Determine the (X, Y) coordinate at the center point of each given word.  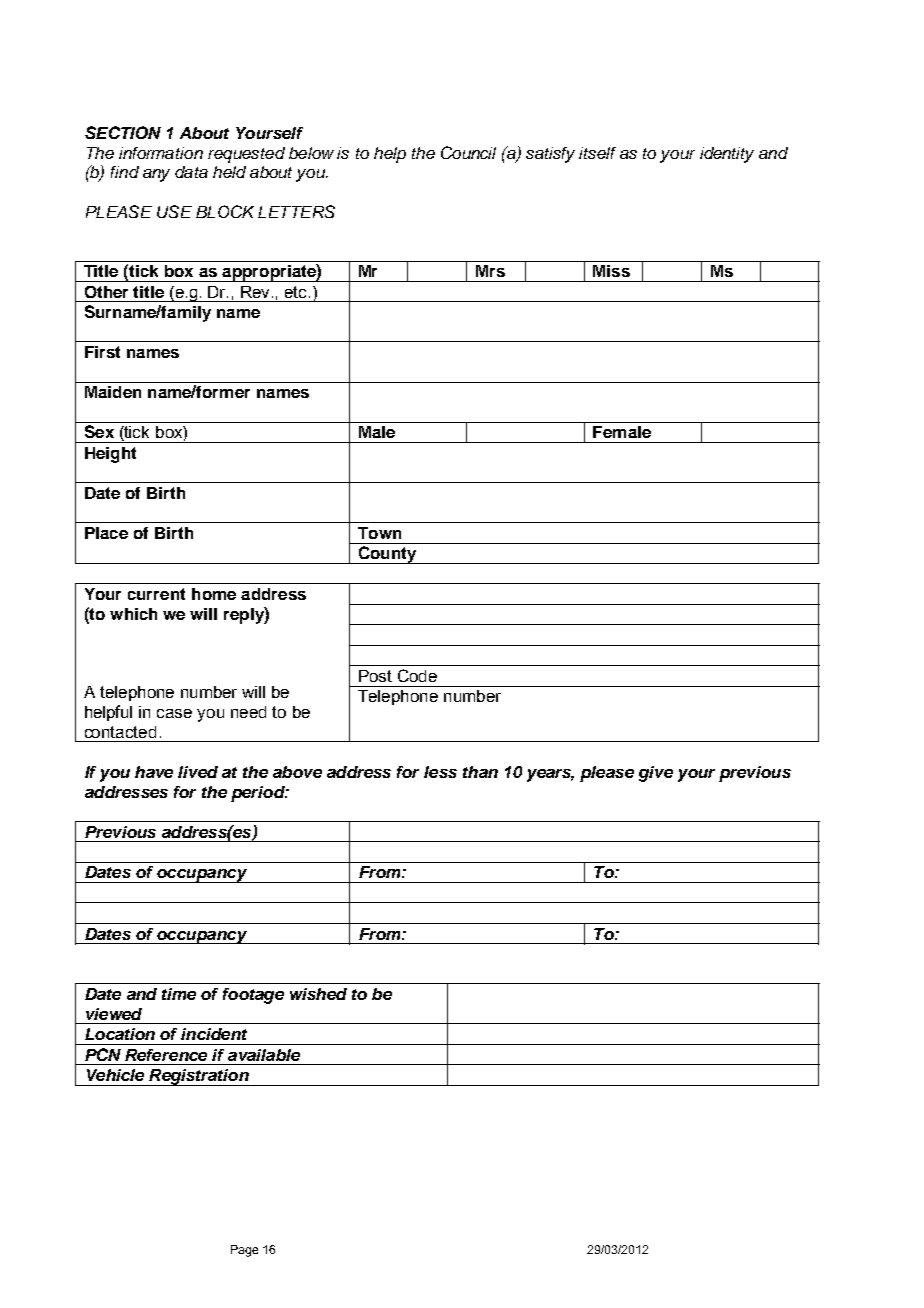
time (179, 994)
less (440, 772)
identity (727, 155)
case (174, 713)
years (550, 775)
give (656, 774)
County (387, 555)
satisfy (550, 155)
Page (244, 1251)
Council (468, 152)
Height (110, 455)
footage (253, 996)
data (191, 172)
